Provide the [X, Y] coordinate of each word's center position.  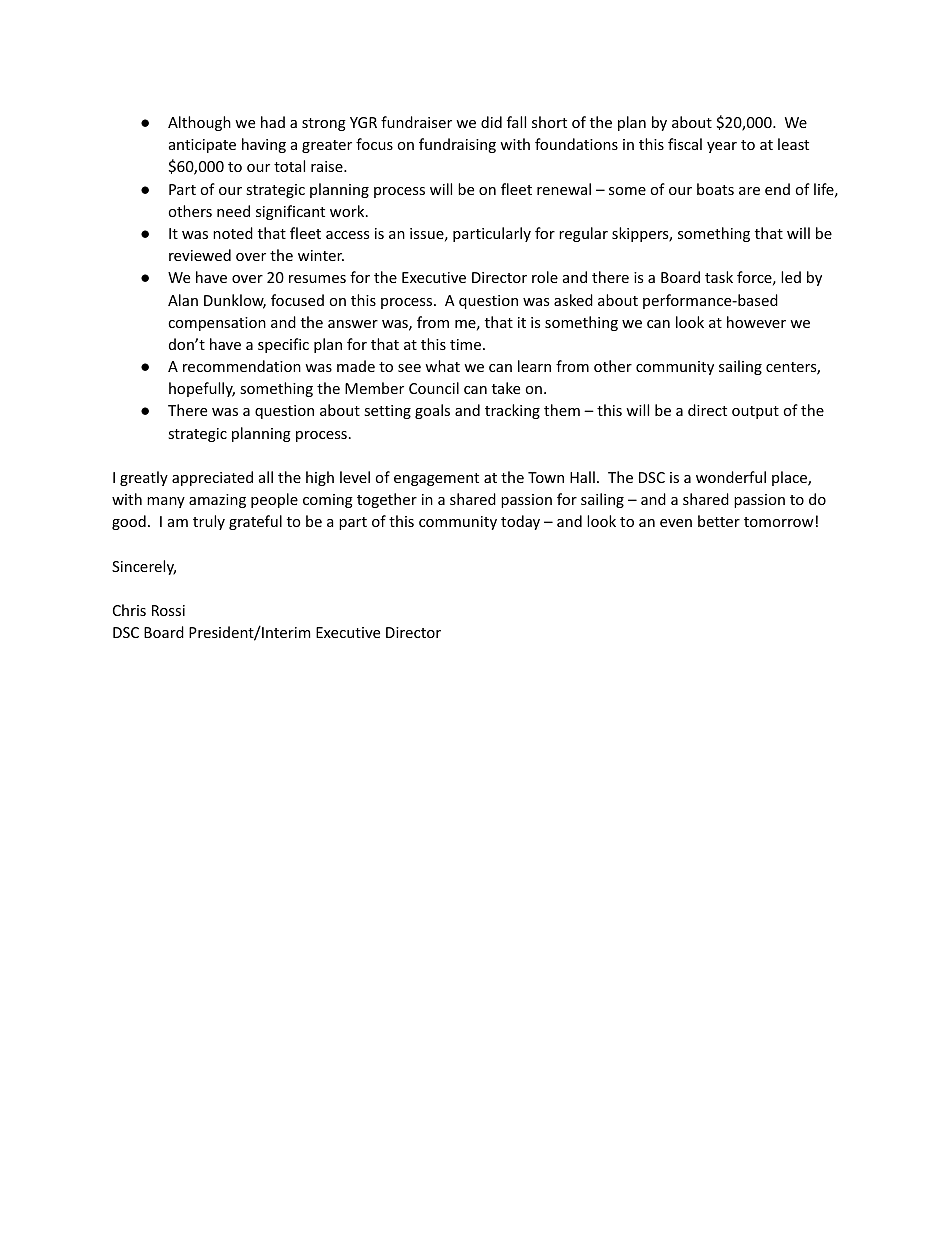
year [722, 147]
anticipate [202, 146]
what [442, 366]
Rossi [168, 610]
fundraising [457, 145]
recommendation [242, 366]
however [756, 322]
